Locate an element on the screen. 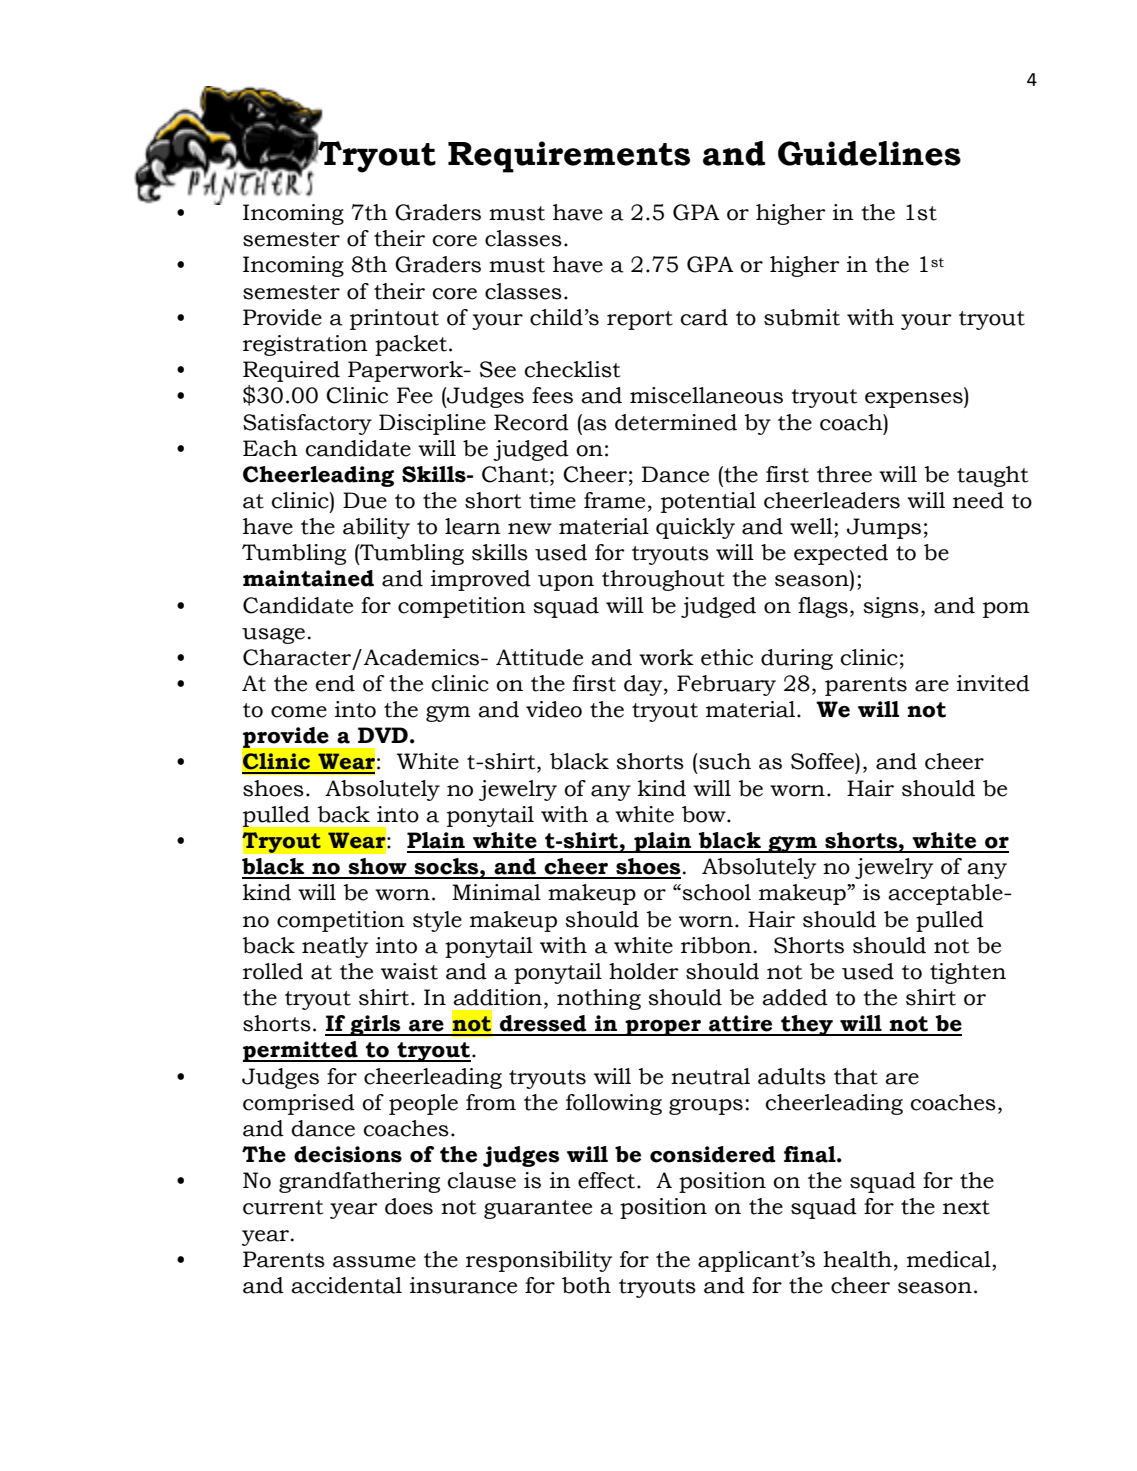 The height and width of the screenshot is (1471, 1137). assume is located at coordinates (374, 1262).
